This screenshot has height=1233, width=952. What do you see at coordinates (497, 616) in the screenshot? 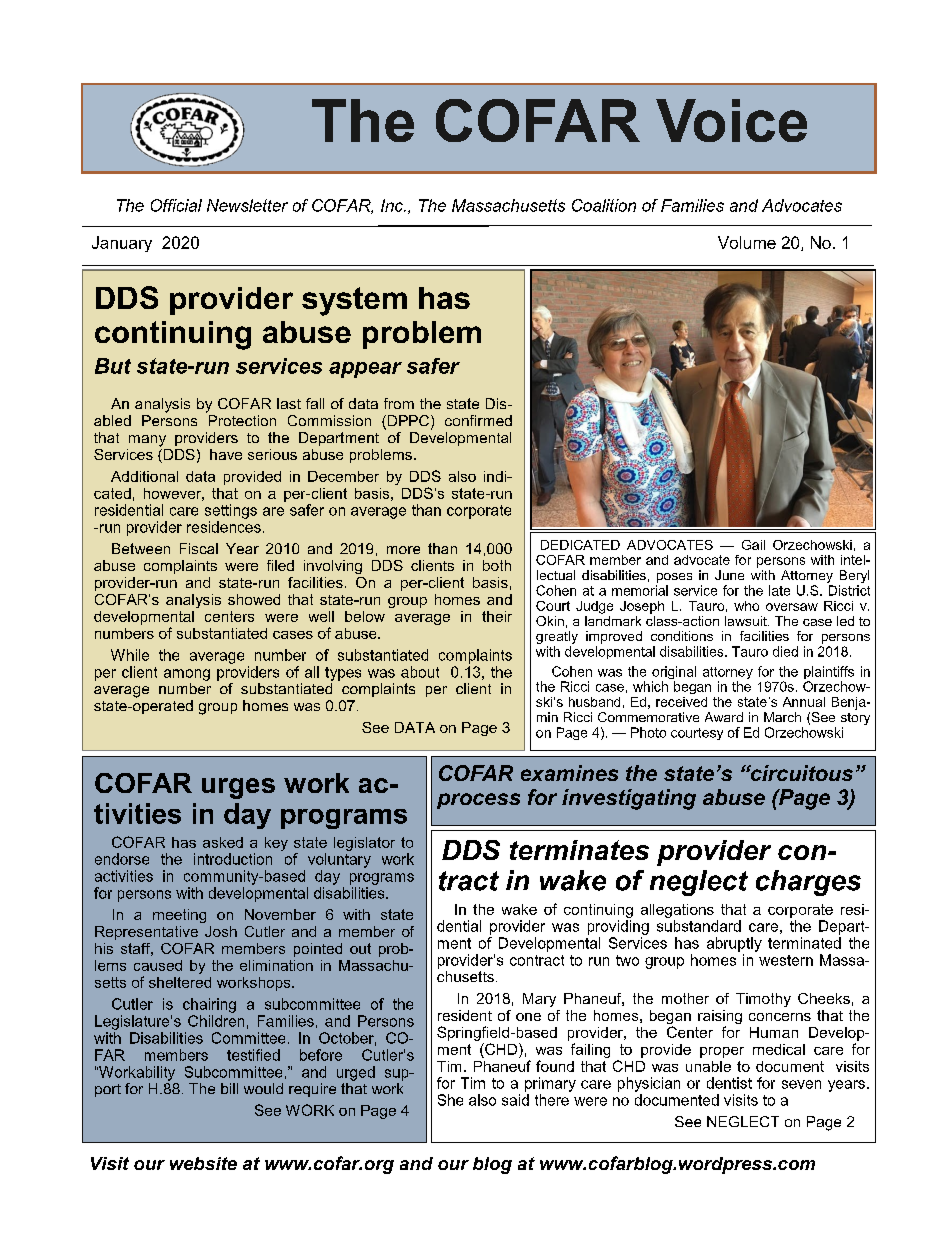
I see `their` at bounding box center [497, 616].
